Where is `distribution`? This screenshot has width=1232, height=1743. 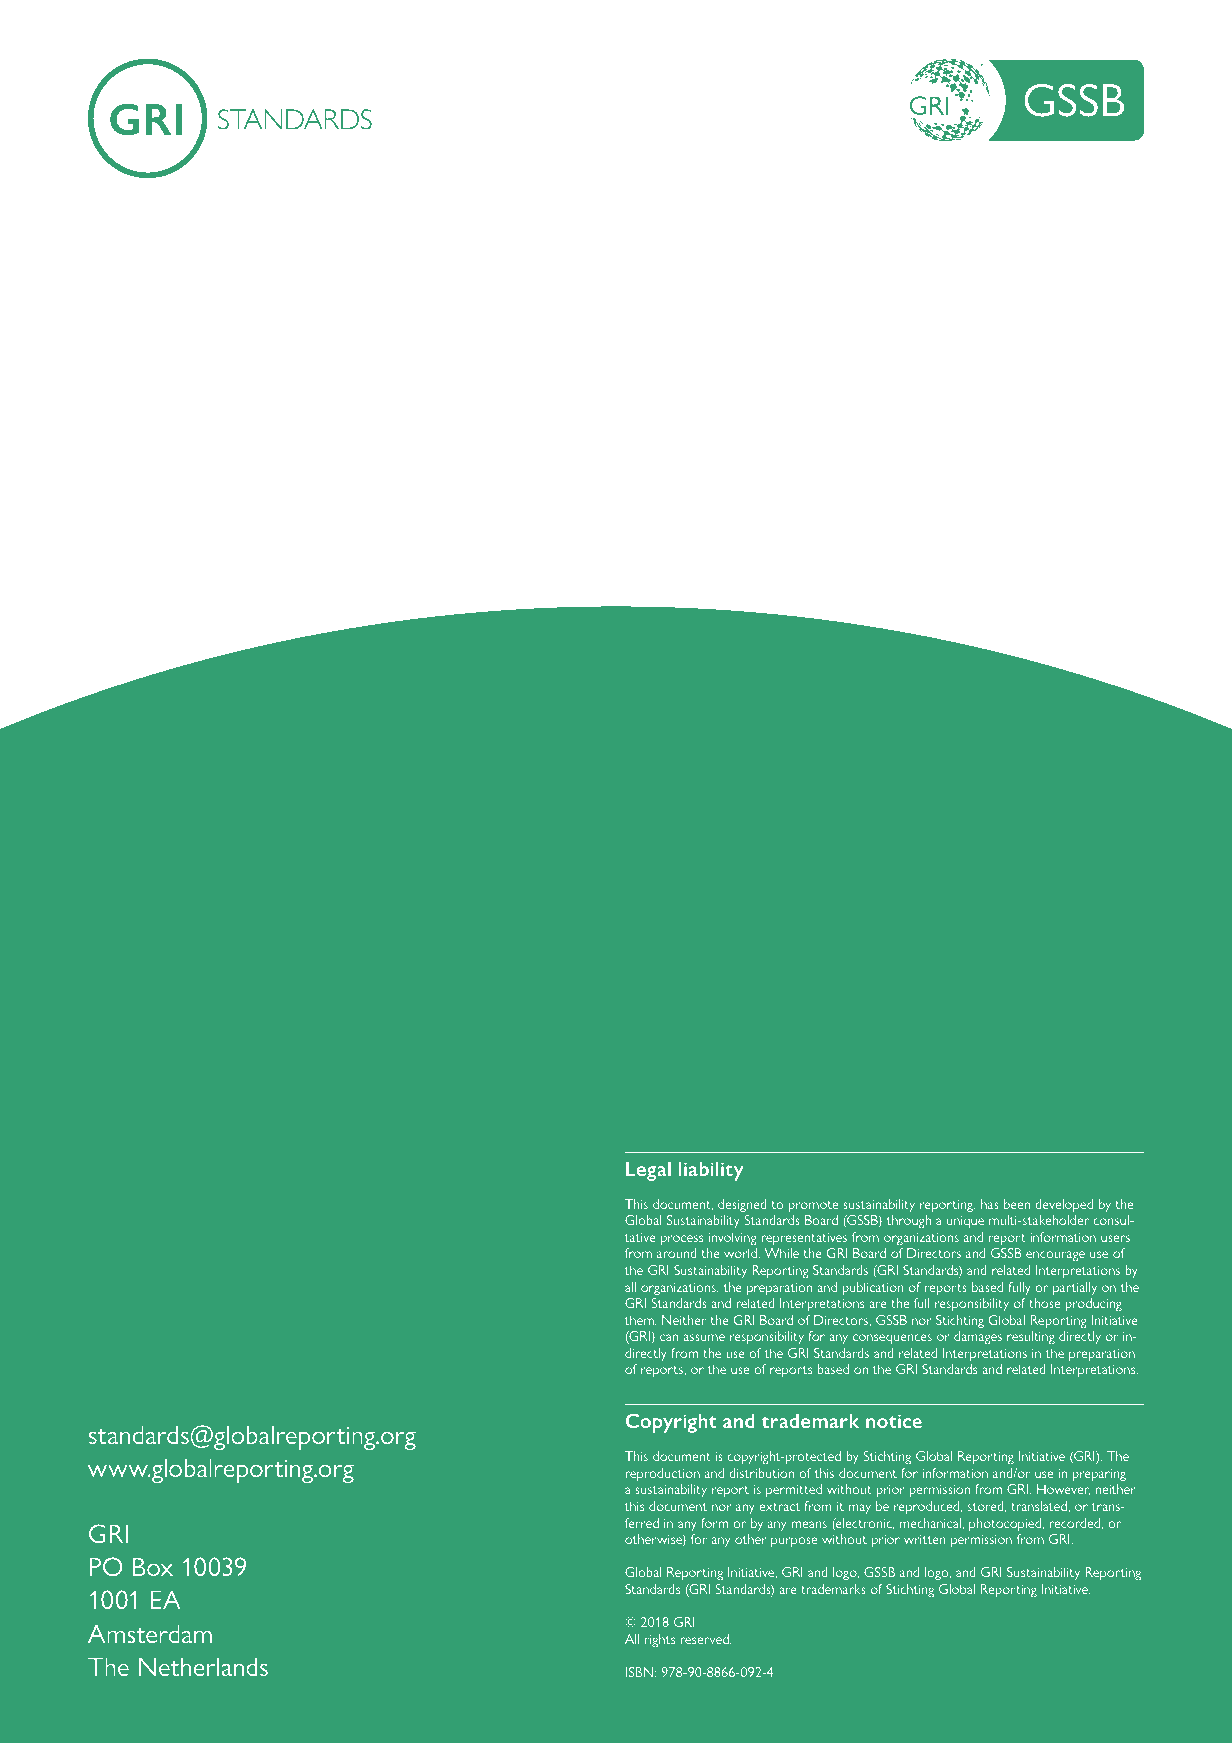 distribution is located at coordinates (761, 1473).
